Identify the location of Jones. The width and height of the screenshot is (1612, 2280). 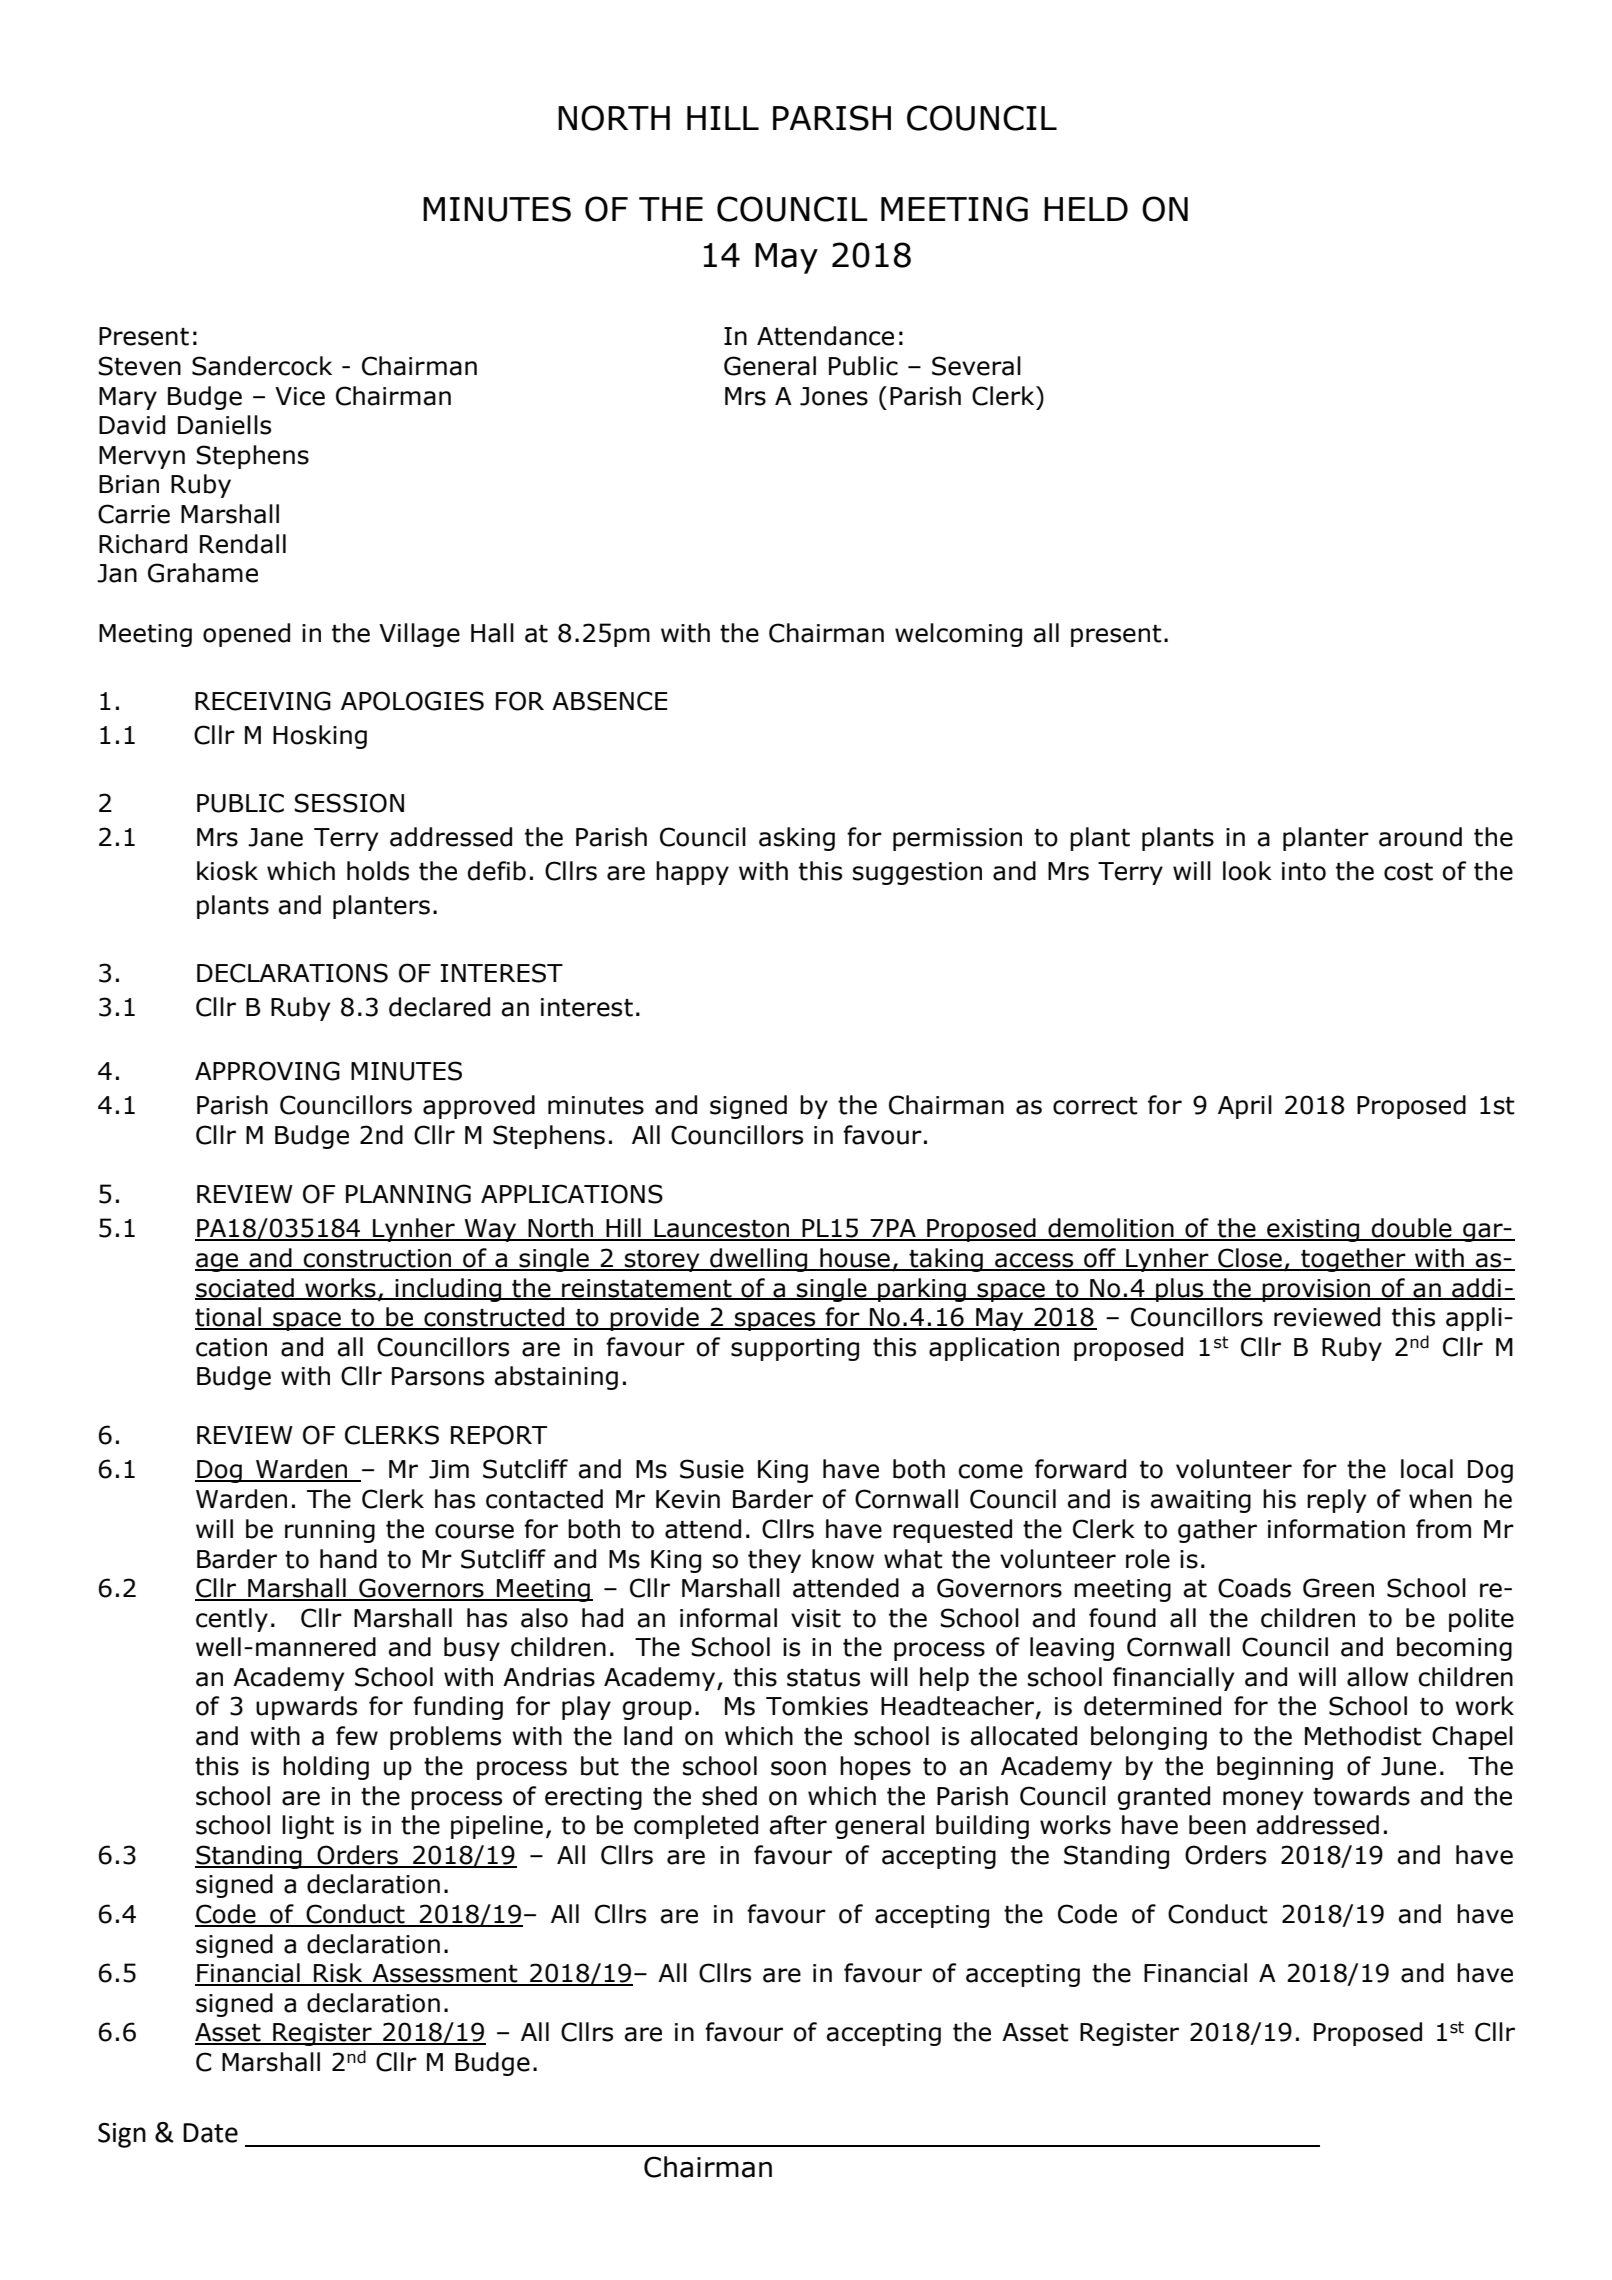
(834, 396).
